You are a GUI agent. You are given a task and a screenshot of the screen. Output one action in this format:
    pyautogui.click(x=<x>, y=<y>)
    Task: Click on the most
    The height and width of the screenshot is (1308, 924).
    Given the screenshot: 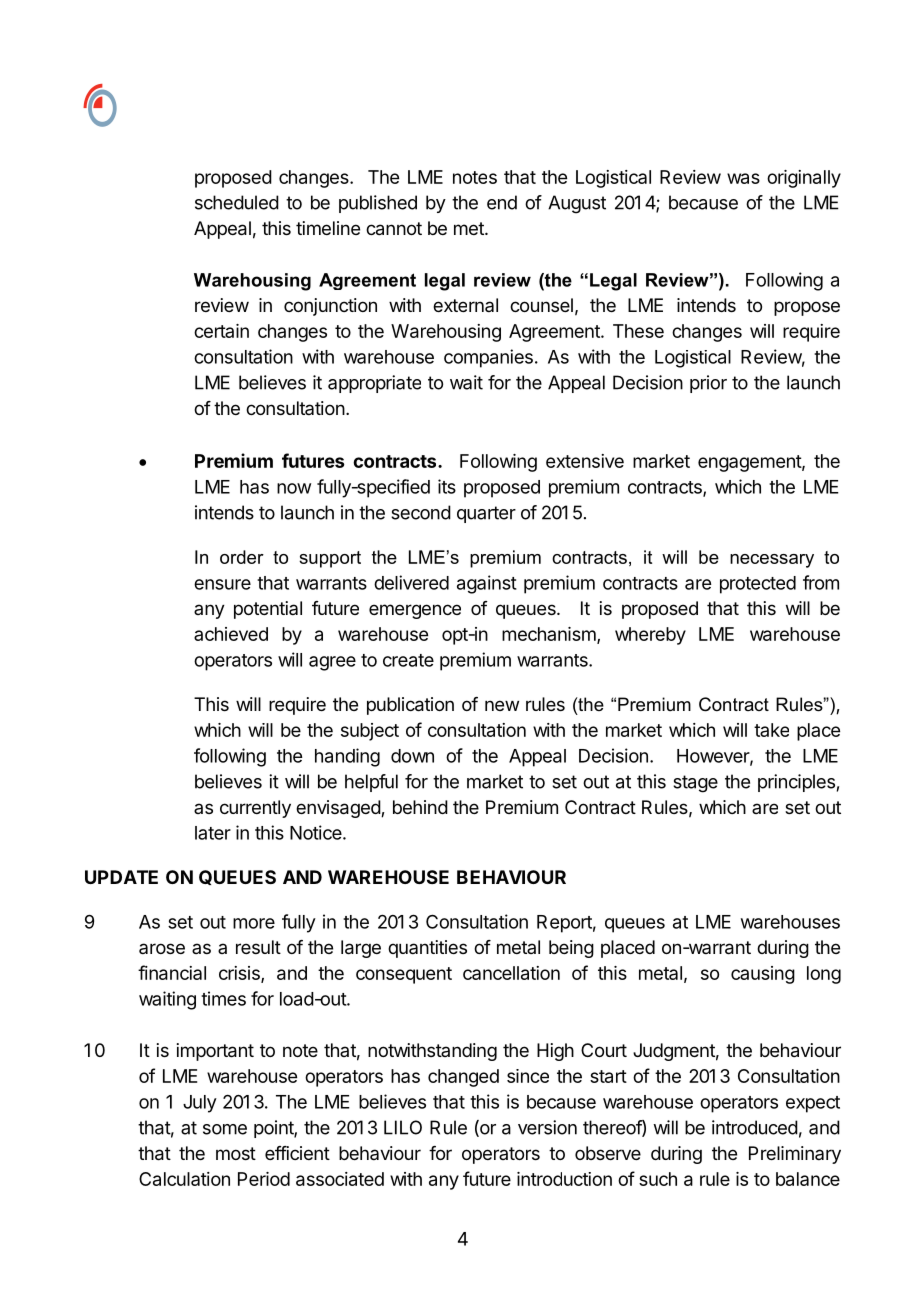 What is the action you would take?
    pyautogui.click(x=236, y=1153)
